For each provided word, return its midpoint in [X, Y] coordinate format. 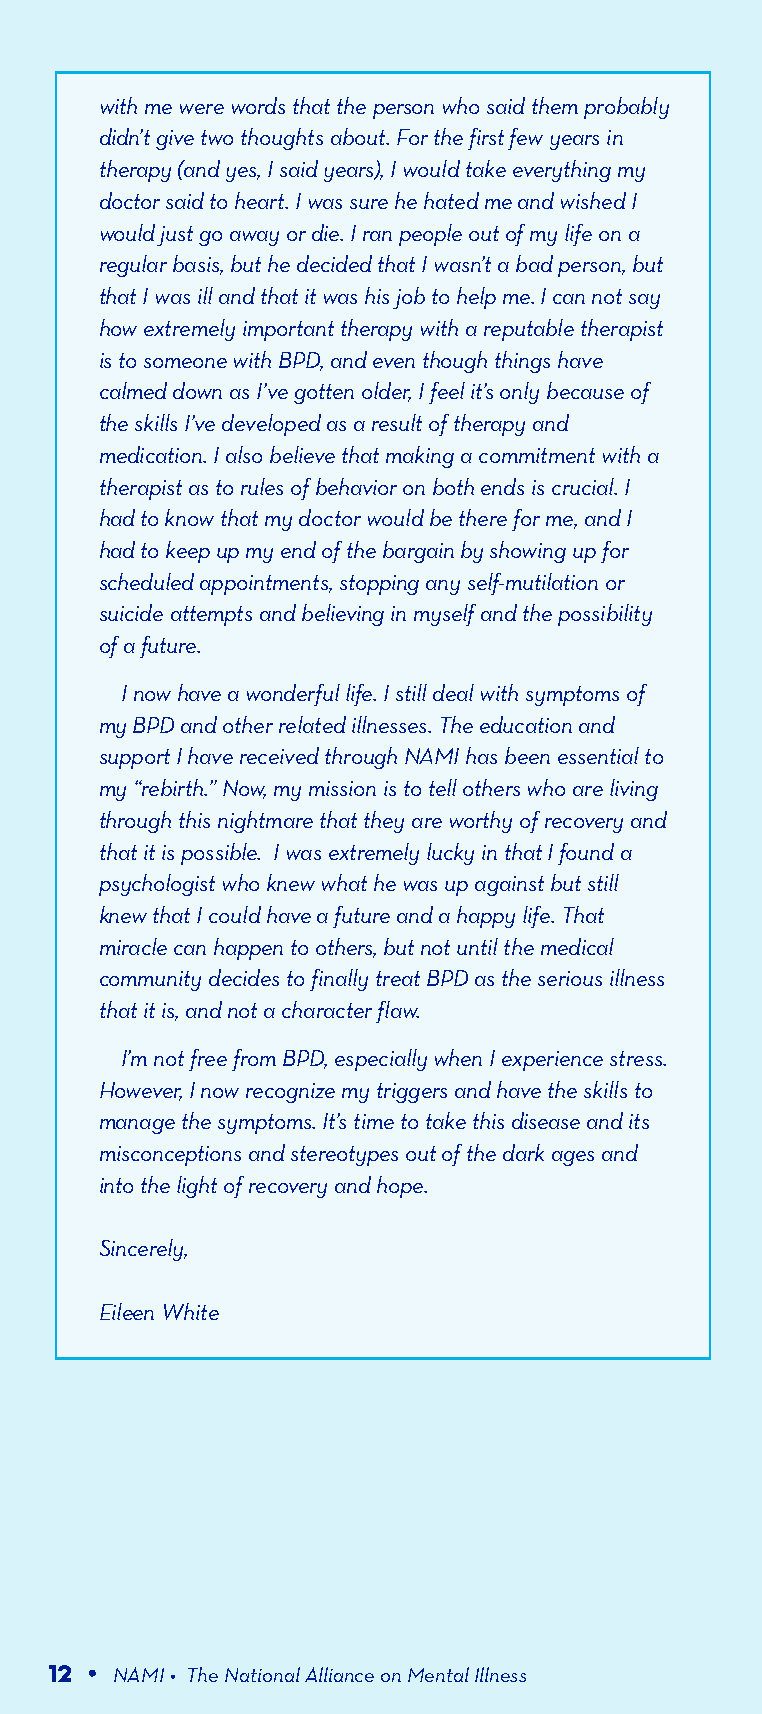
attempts [211, 616]
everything [562, 171]
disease [546, 1120]
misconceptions [170, 1156]
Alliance [339, 1674]
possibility [605, 615]
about [359, 136]
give [175, 140]
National [262, 1674]
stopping [379, 585]
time [374, 1121]
